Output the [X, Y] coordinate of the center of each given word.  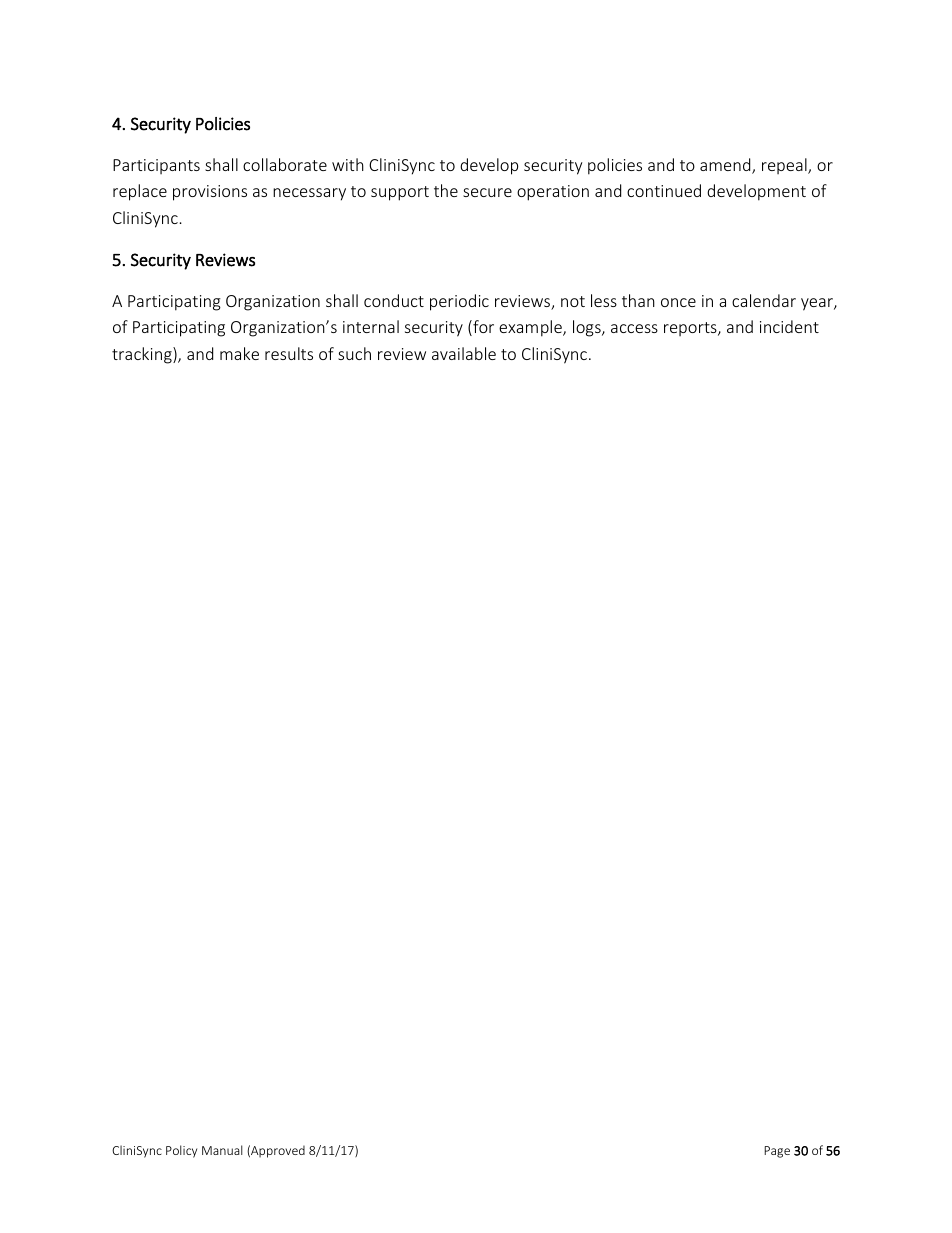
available [464, 353]
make [239, 353]
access [634, 328]
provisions [210, 193]
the [446, 190]
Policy [181, 1151]
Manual [222, 1150]
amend [726, 166]
